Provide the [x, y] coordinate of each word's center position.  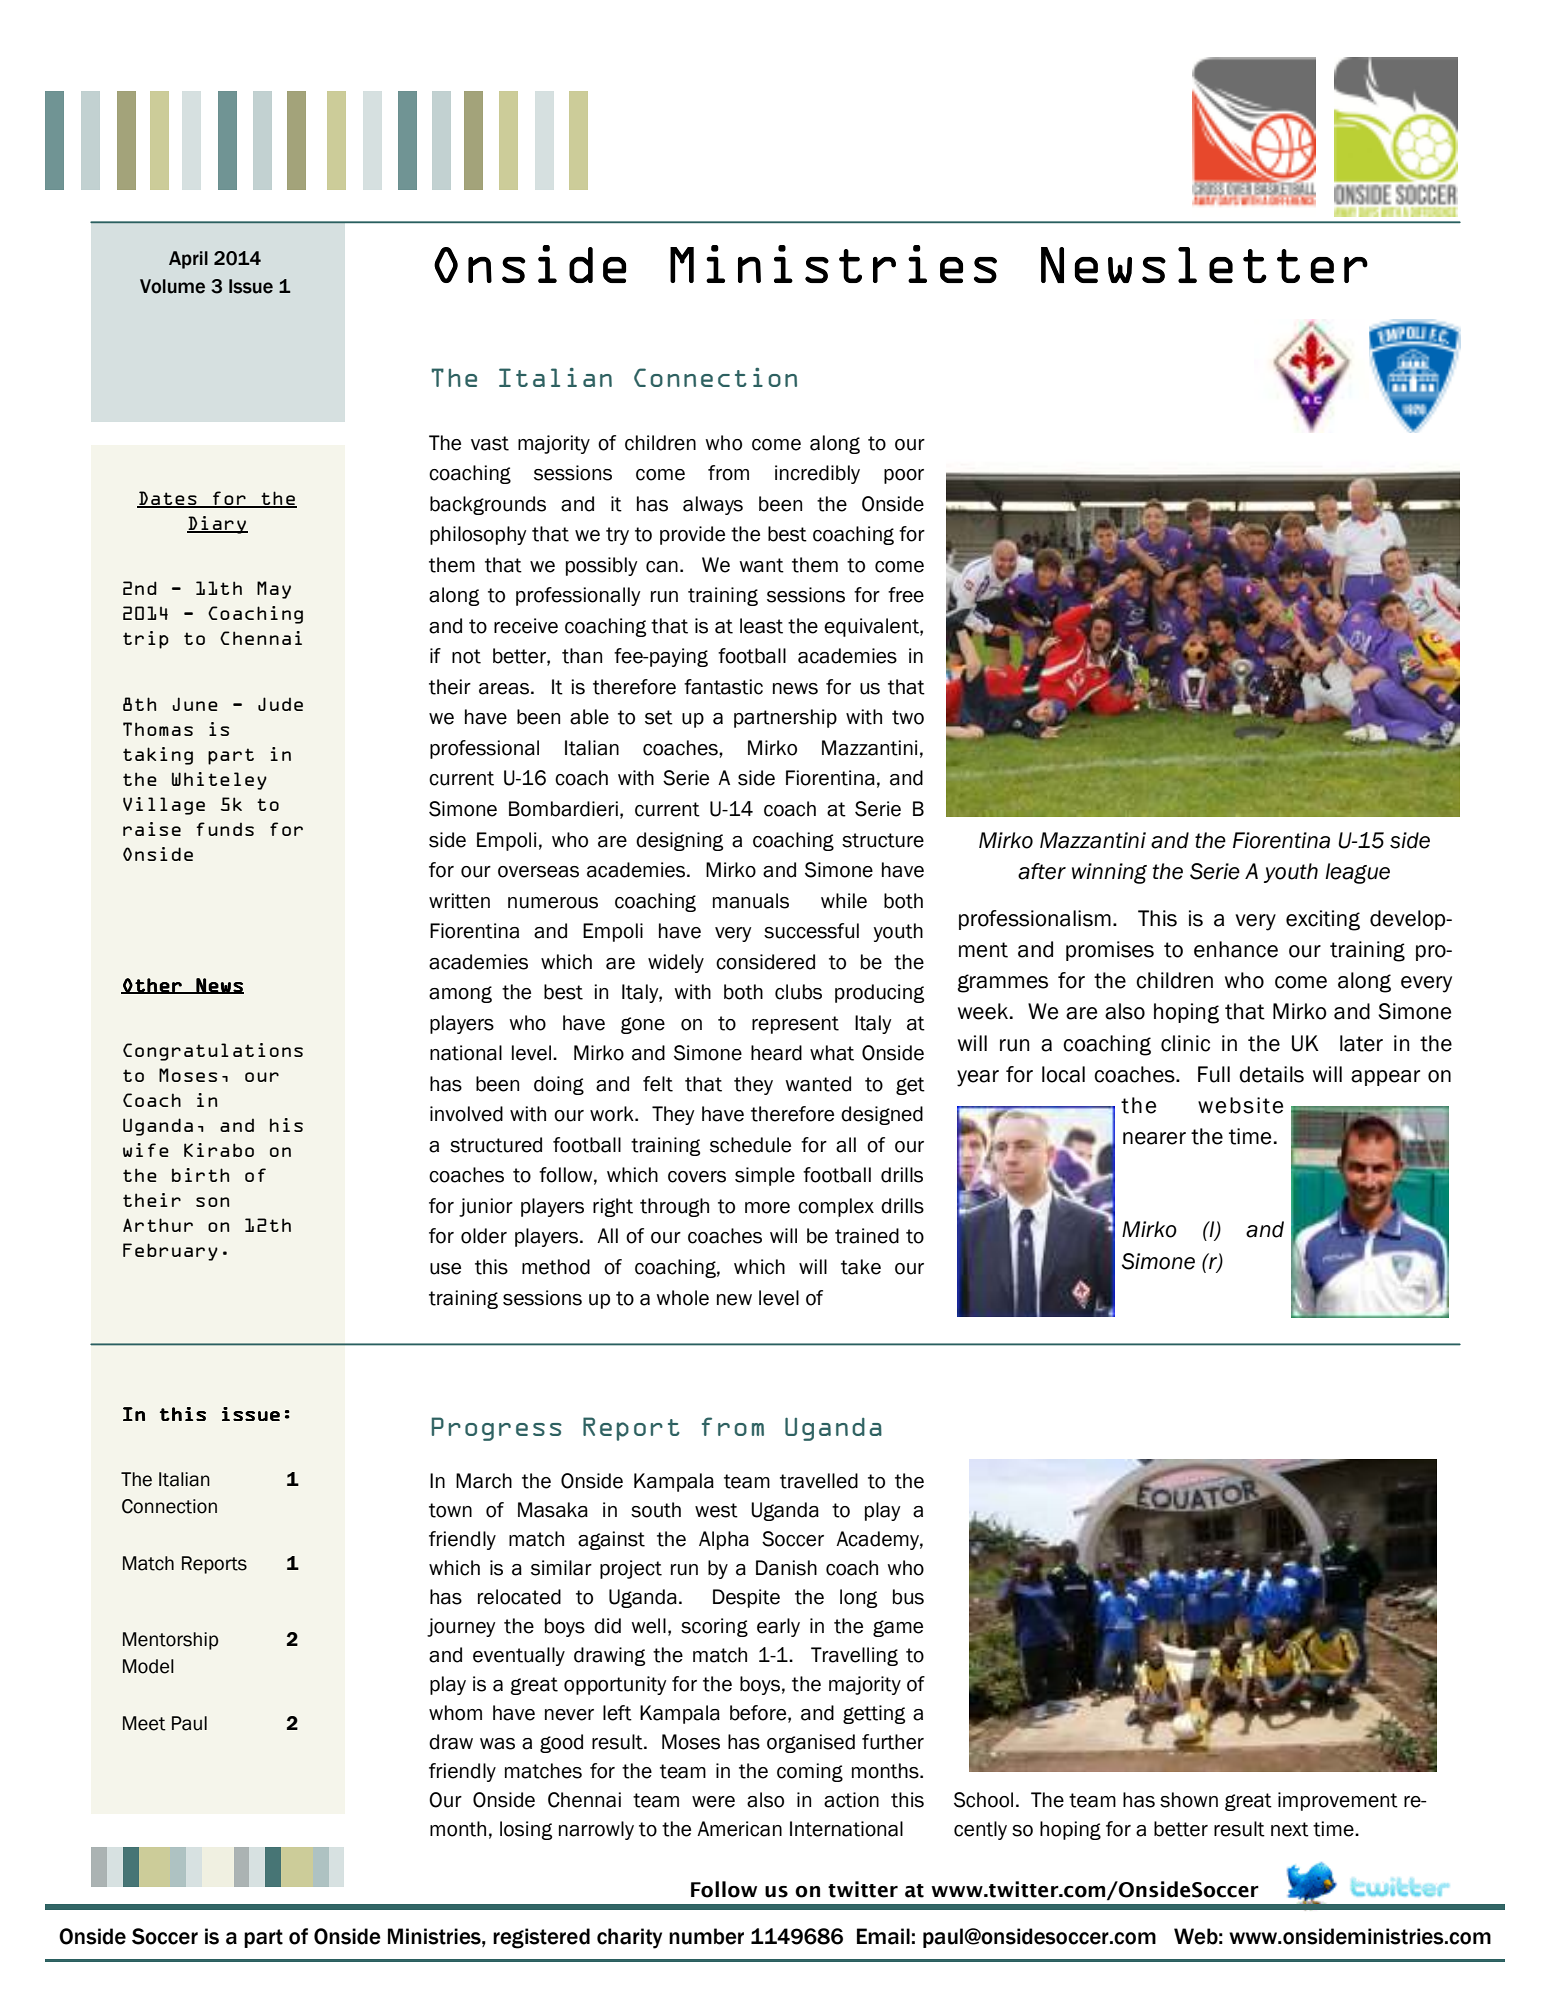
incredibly [817, 474]
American [739, 1829]
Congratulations [213, 1052]
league [1357, 873]
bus [908, 1597]
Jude [280, 704]
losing [526, 1830]
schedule [750, 1145]
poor [904, 476]
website [1240, 1105]
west [716, 1510]
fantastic [723, 687]
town [450, 1510]
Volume [172, 286]
